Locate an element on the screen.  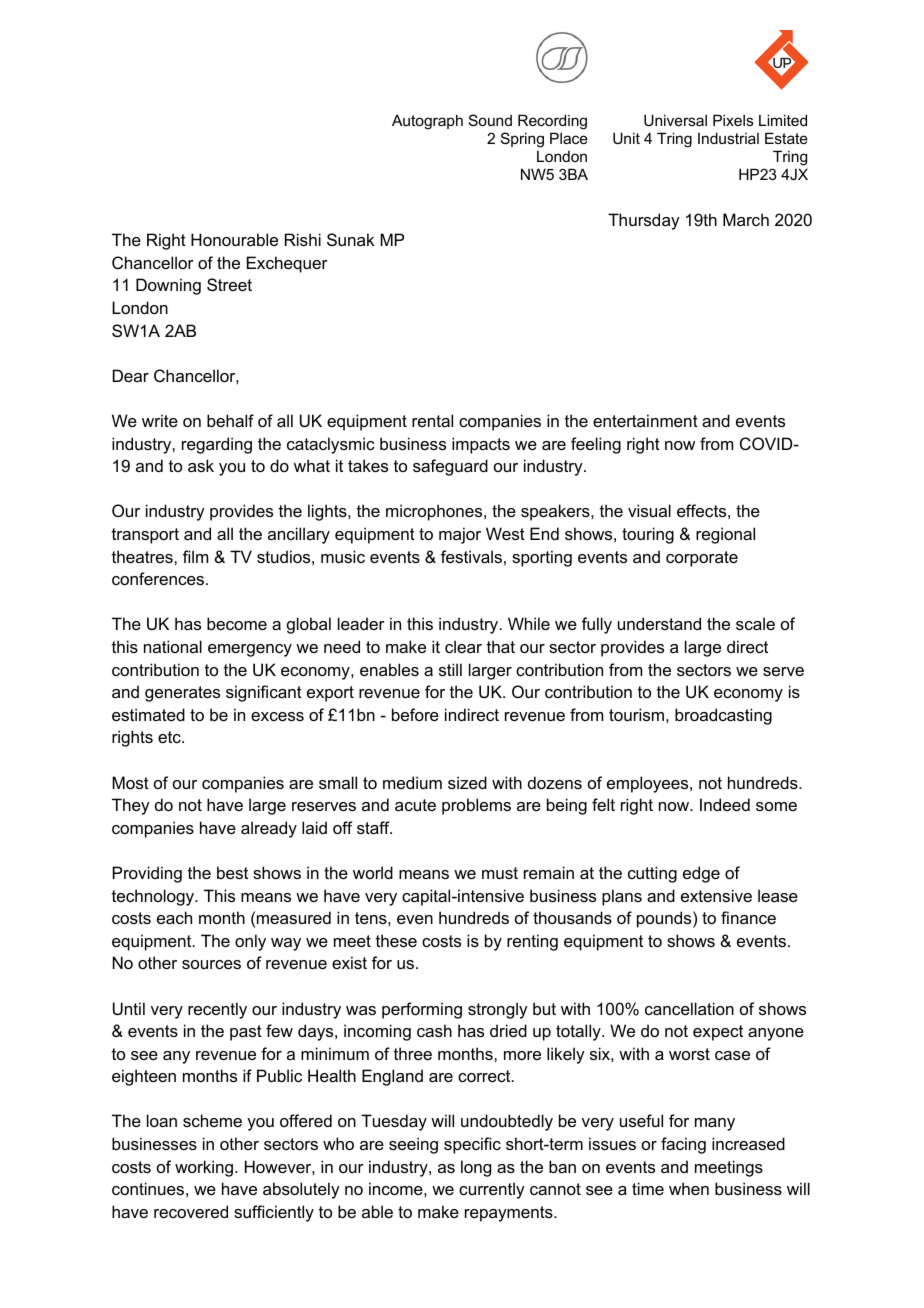
problems is located at coordinates (476, 806).
